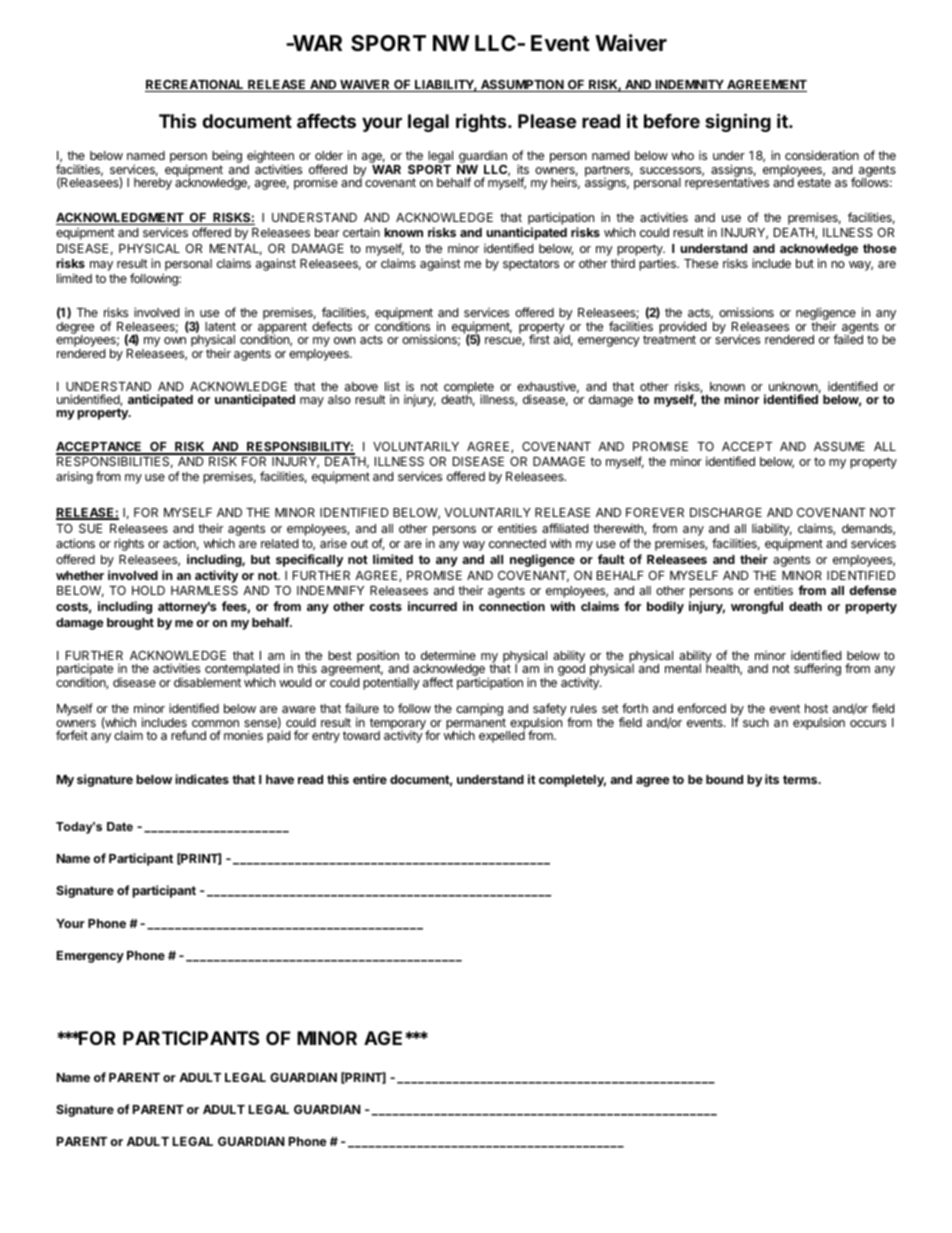 The height and width of the screenshot is (1233, 952). What do you see at coordinates (392, 386) in the screenshot?
I see `list` at bounding box center [392, 386].
